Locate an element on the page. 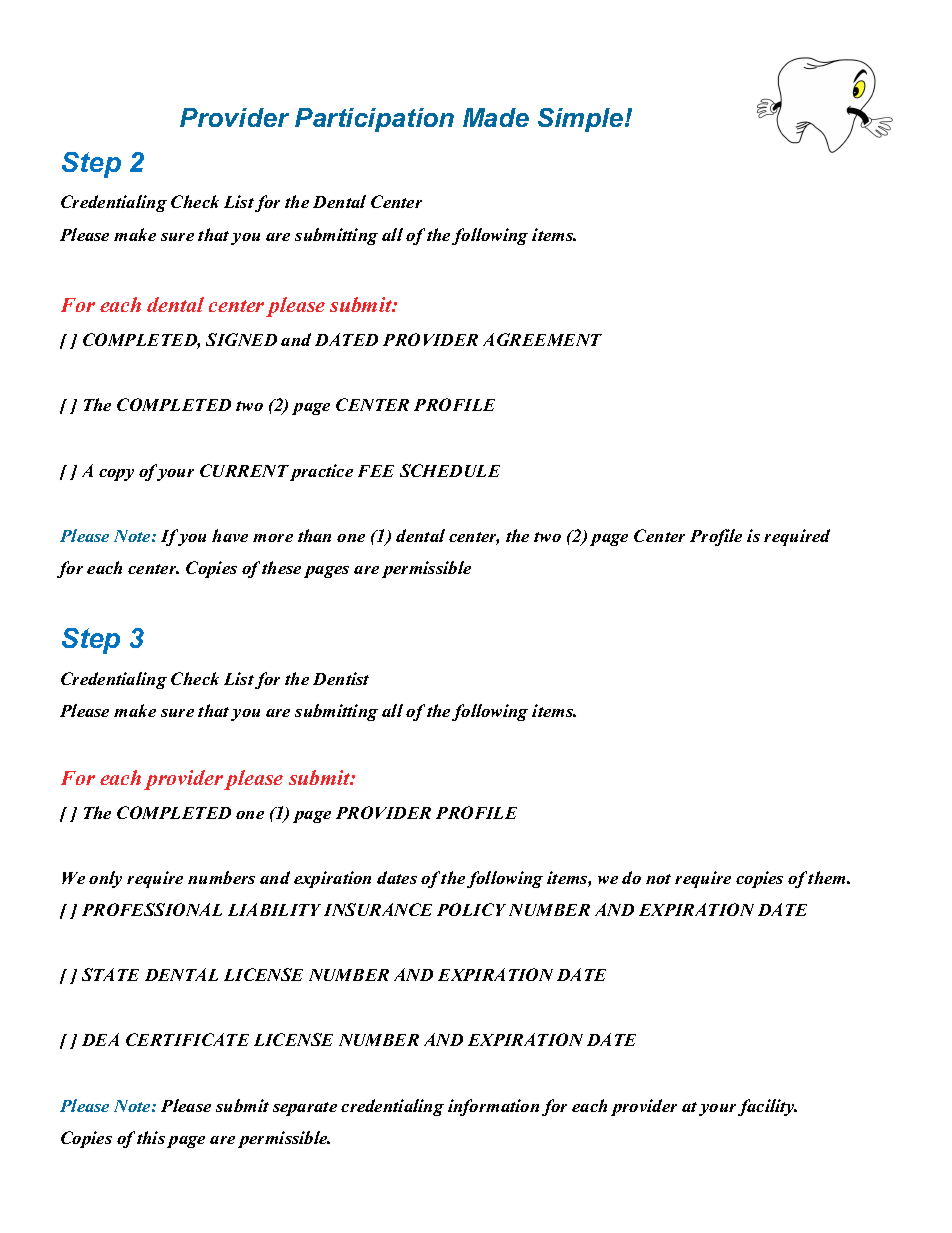  information is located at coordinates (493, 1107).
